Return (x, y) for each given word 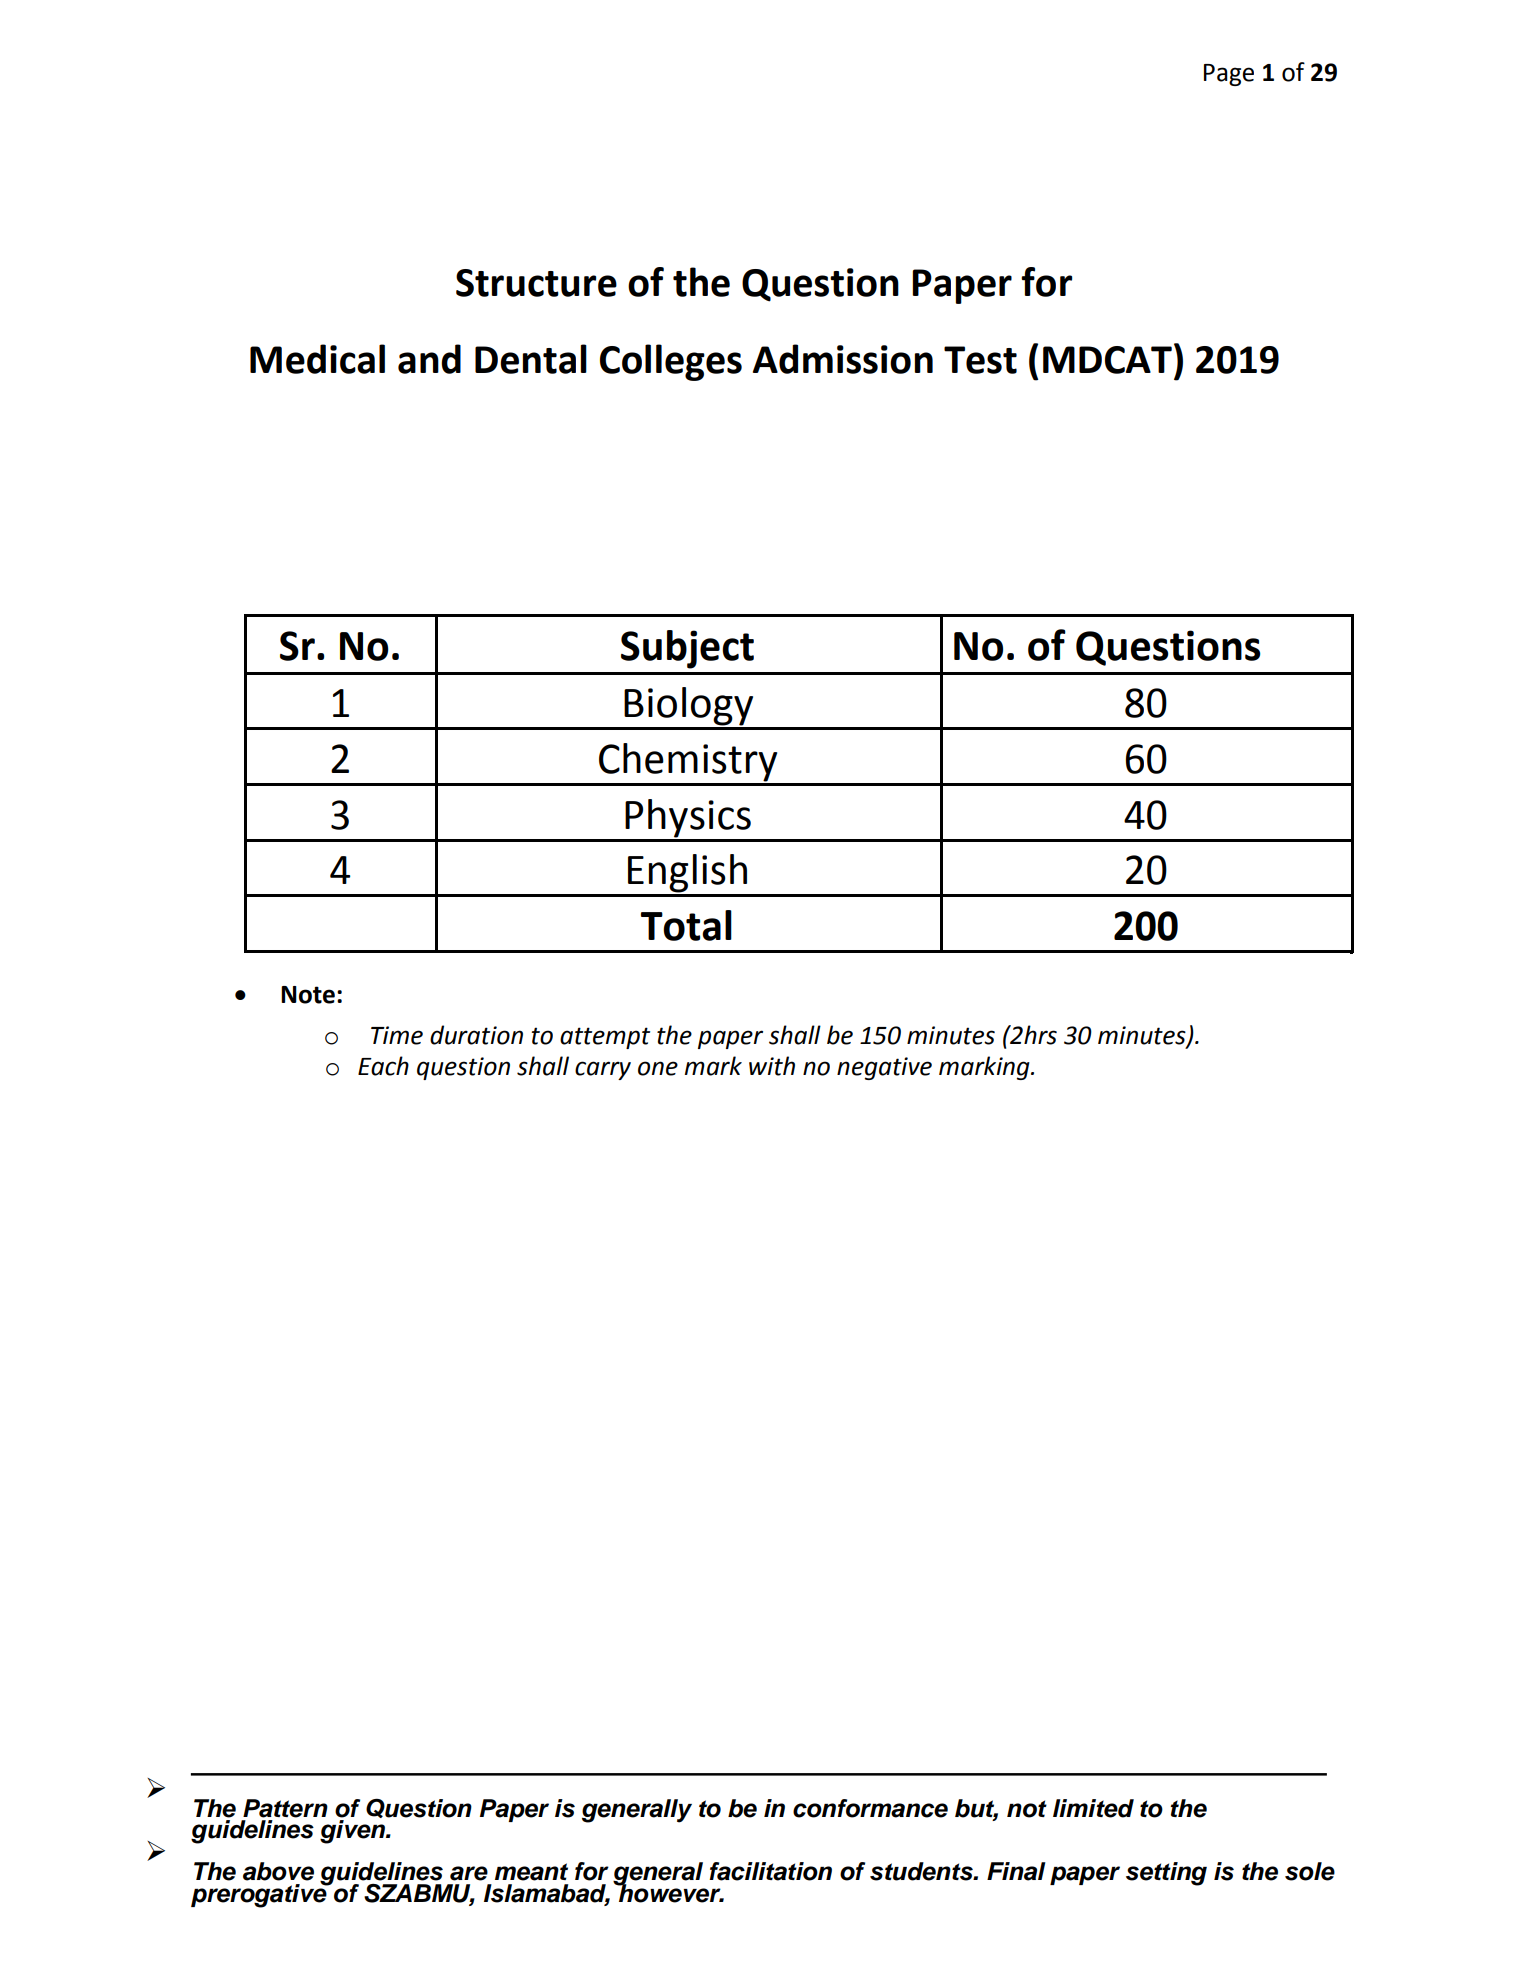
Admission (843, 359)
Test (980, 360)
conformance (870, 1808)
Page (1229, 75)
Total (686, 925)
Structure (536, 283)
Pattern (285, 1808)
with (772, 1066)
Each (383, 1066)
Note (308, 995)
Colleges (671, 362)
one (658, 1068)
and (429, 359)
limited (1093, 1808)
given (353, 1832)
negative (884, 1068)
